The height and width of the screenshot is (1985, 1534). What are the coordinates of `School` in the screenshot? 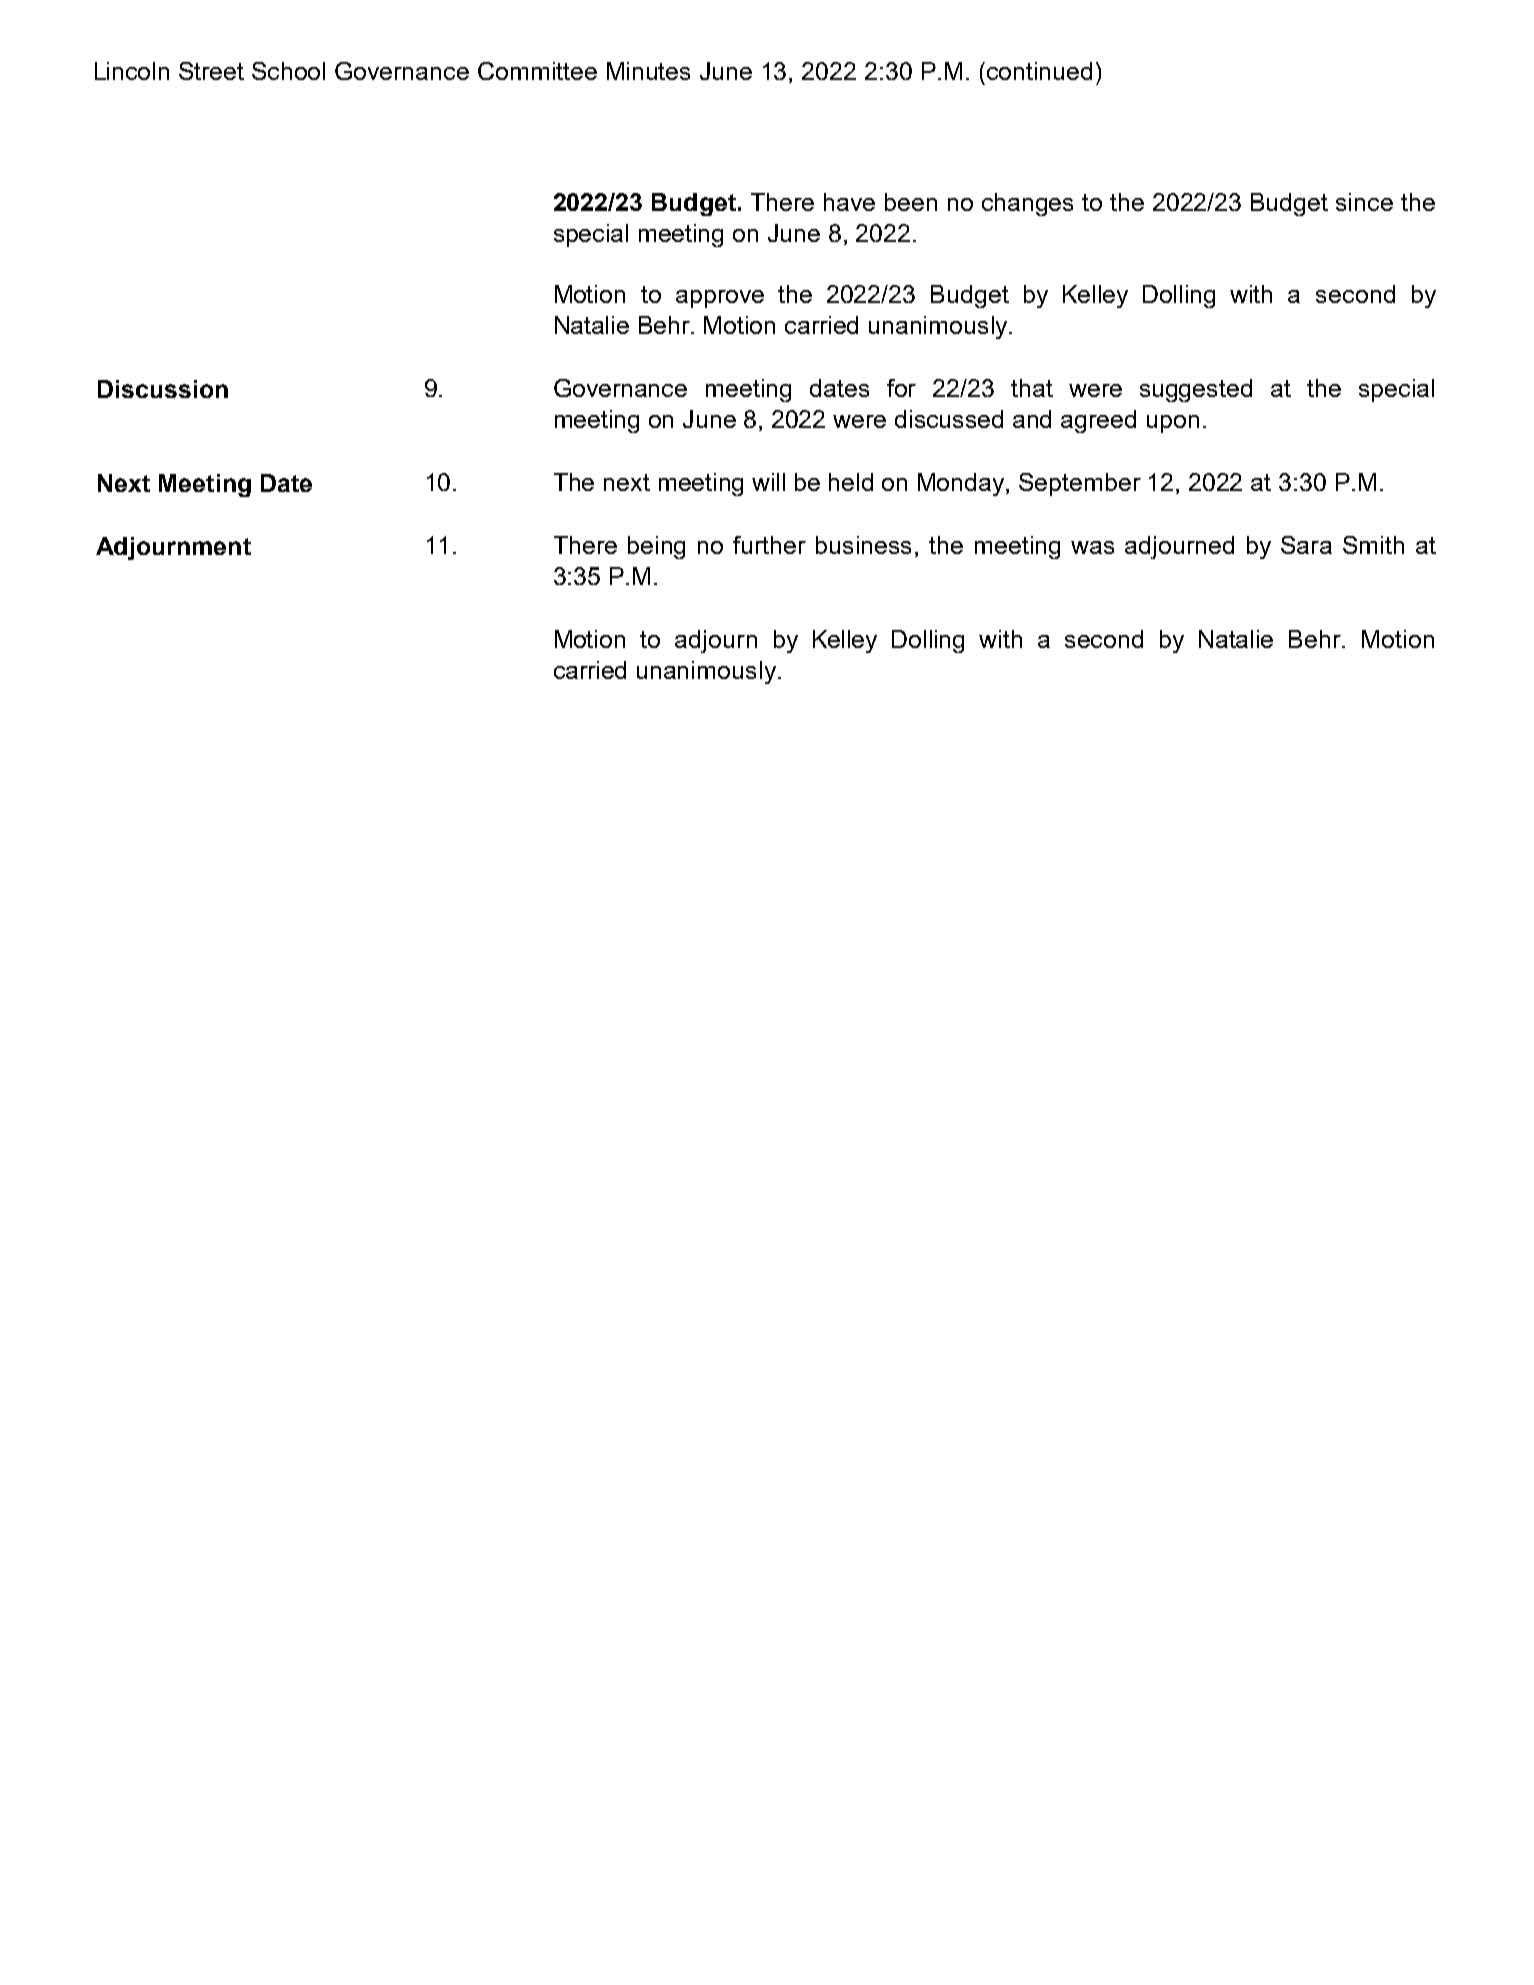 It's located at (288, 71).
